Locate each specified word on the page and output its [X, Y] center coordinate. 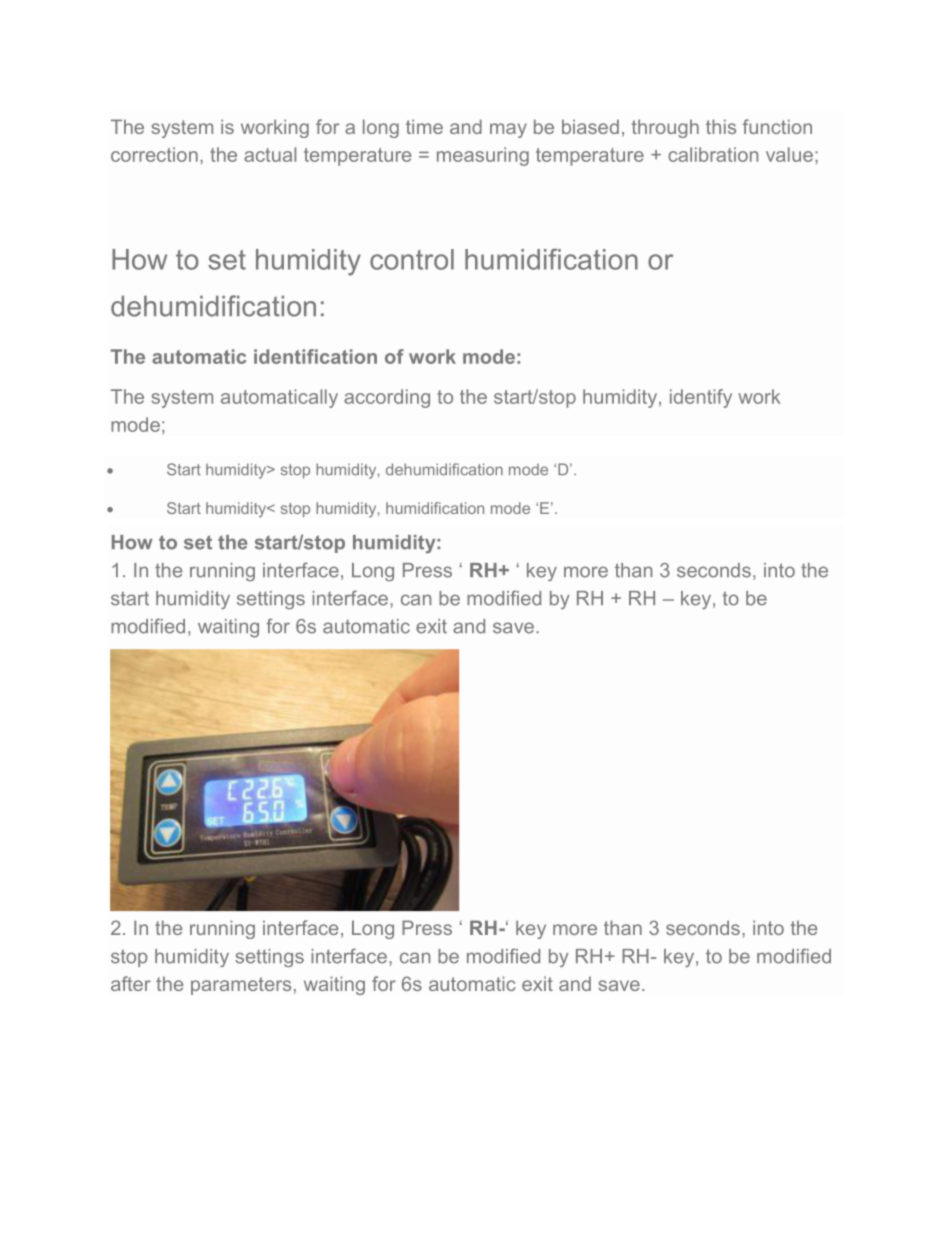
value [789, 154]
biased [590, 126]
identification [315, 356]
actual [270, 154]
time [424, 126]
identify [701, 398]
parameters [241, 986]
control [412, 259]
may [508, 130]
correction [154, 154]
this [721, 126]
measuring [483, 156]
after [131, 983]
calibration [713, 154]
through [665, 128]
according [387, 398]
